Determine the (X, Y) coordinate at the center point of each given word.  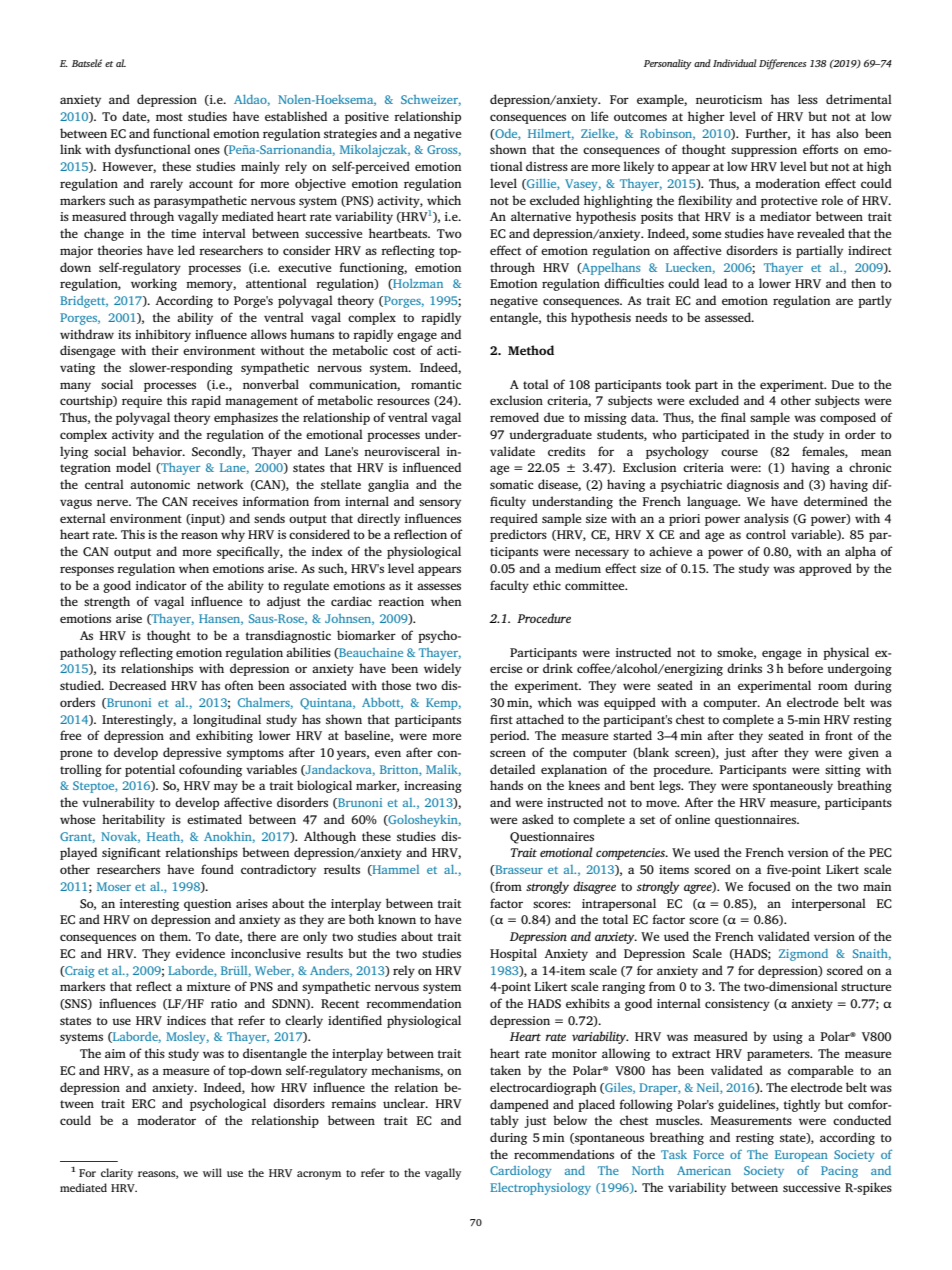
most (169, 117)
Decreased (137, 685)
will (212, 1172)
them (175, 936)
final (733, 417)
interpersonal (829, 904)
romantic (436, 384)
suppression (764, 151)
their (165, 350)
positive (367, 118)
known (397, 919)
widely (442, 669)
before (805, 668)
